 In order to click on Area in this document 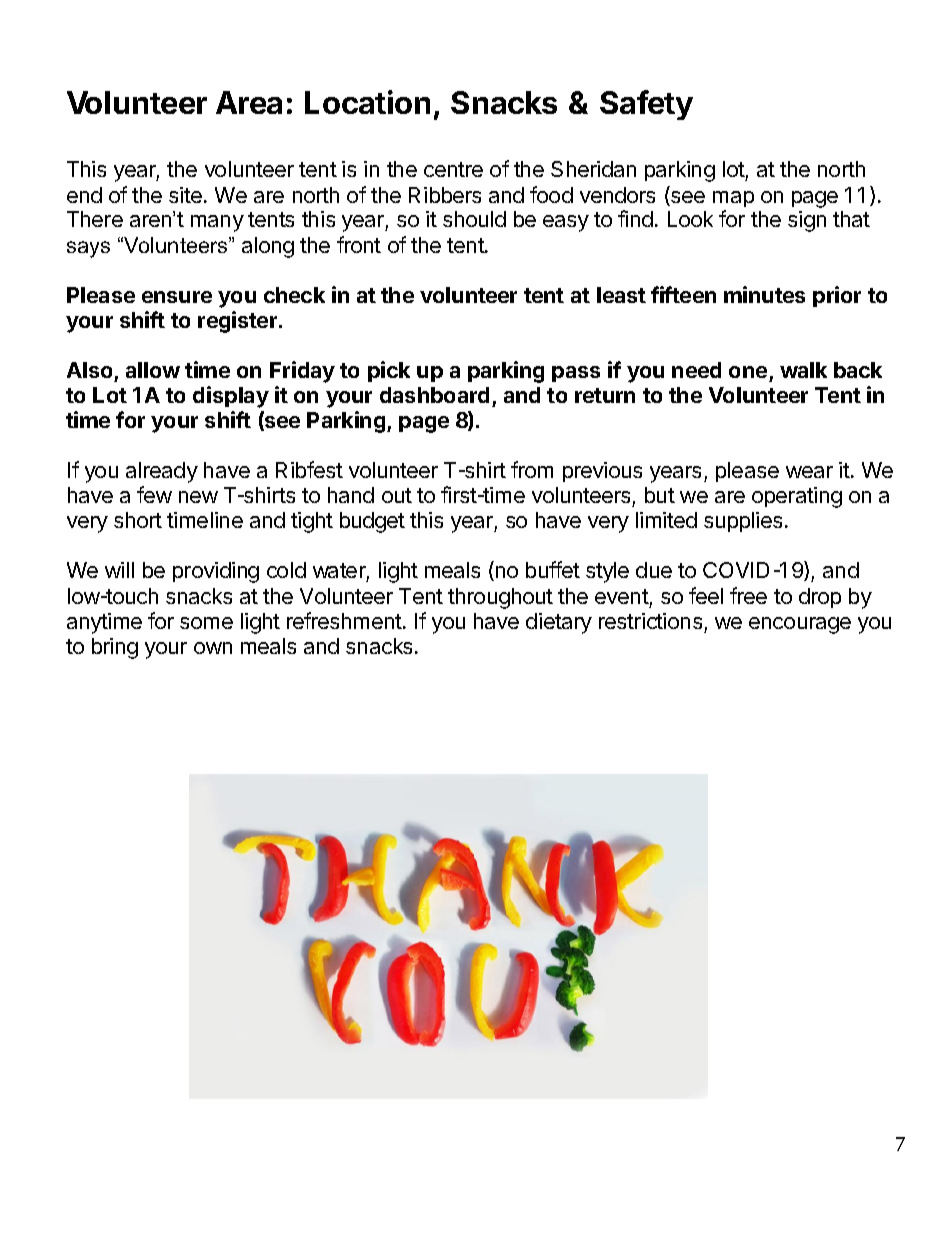, I will do `click(249, 102)`.
